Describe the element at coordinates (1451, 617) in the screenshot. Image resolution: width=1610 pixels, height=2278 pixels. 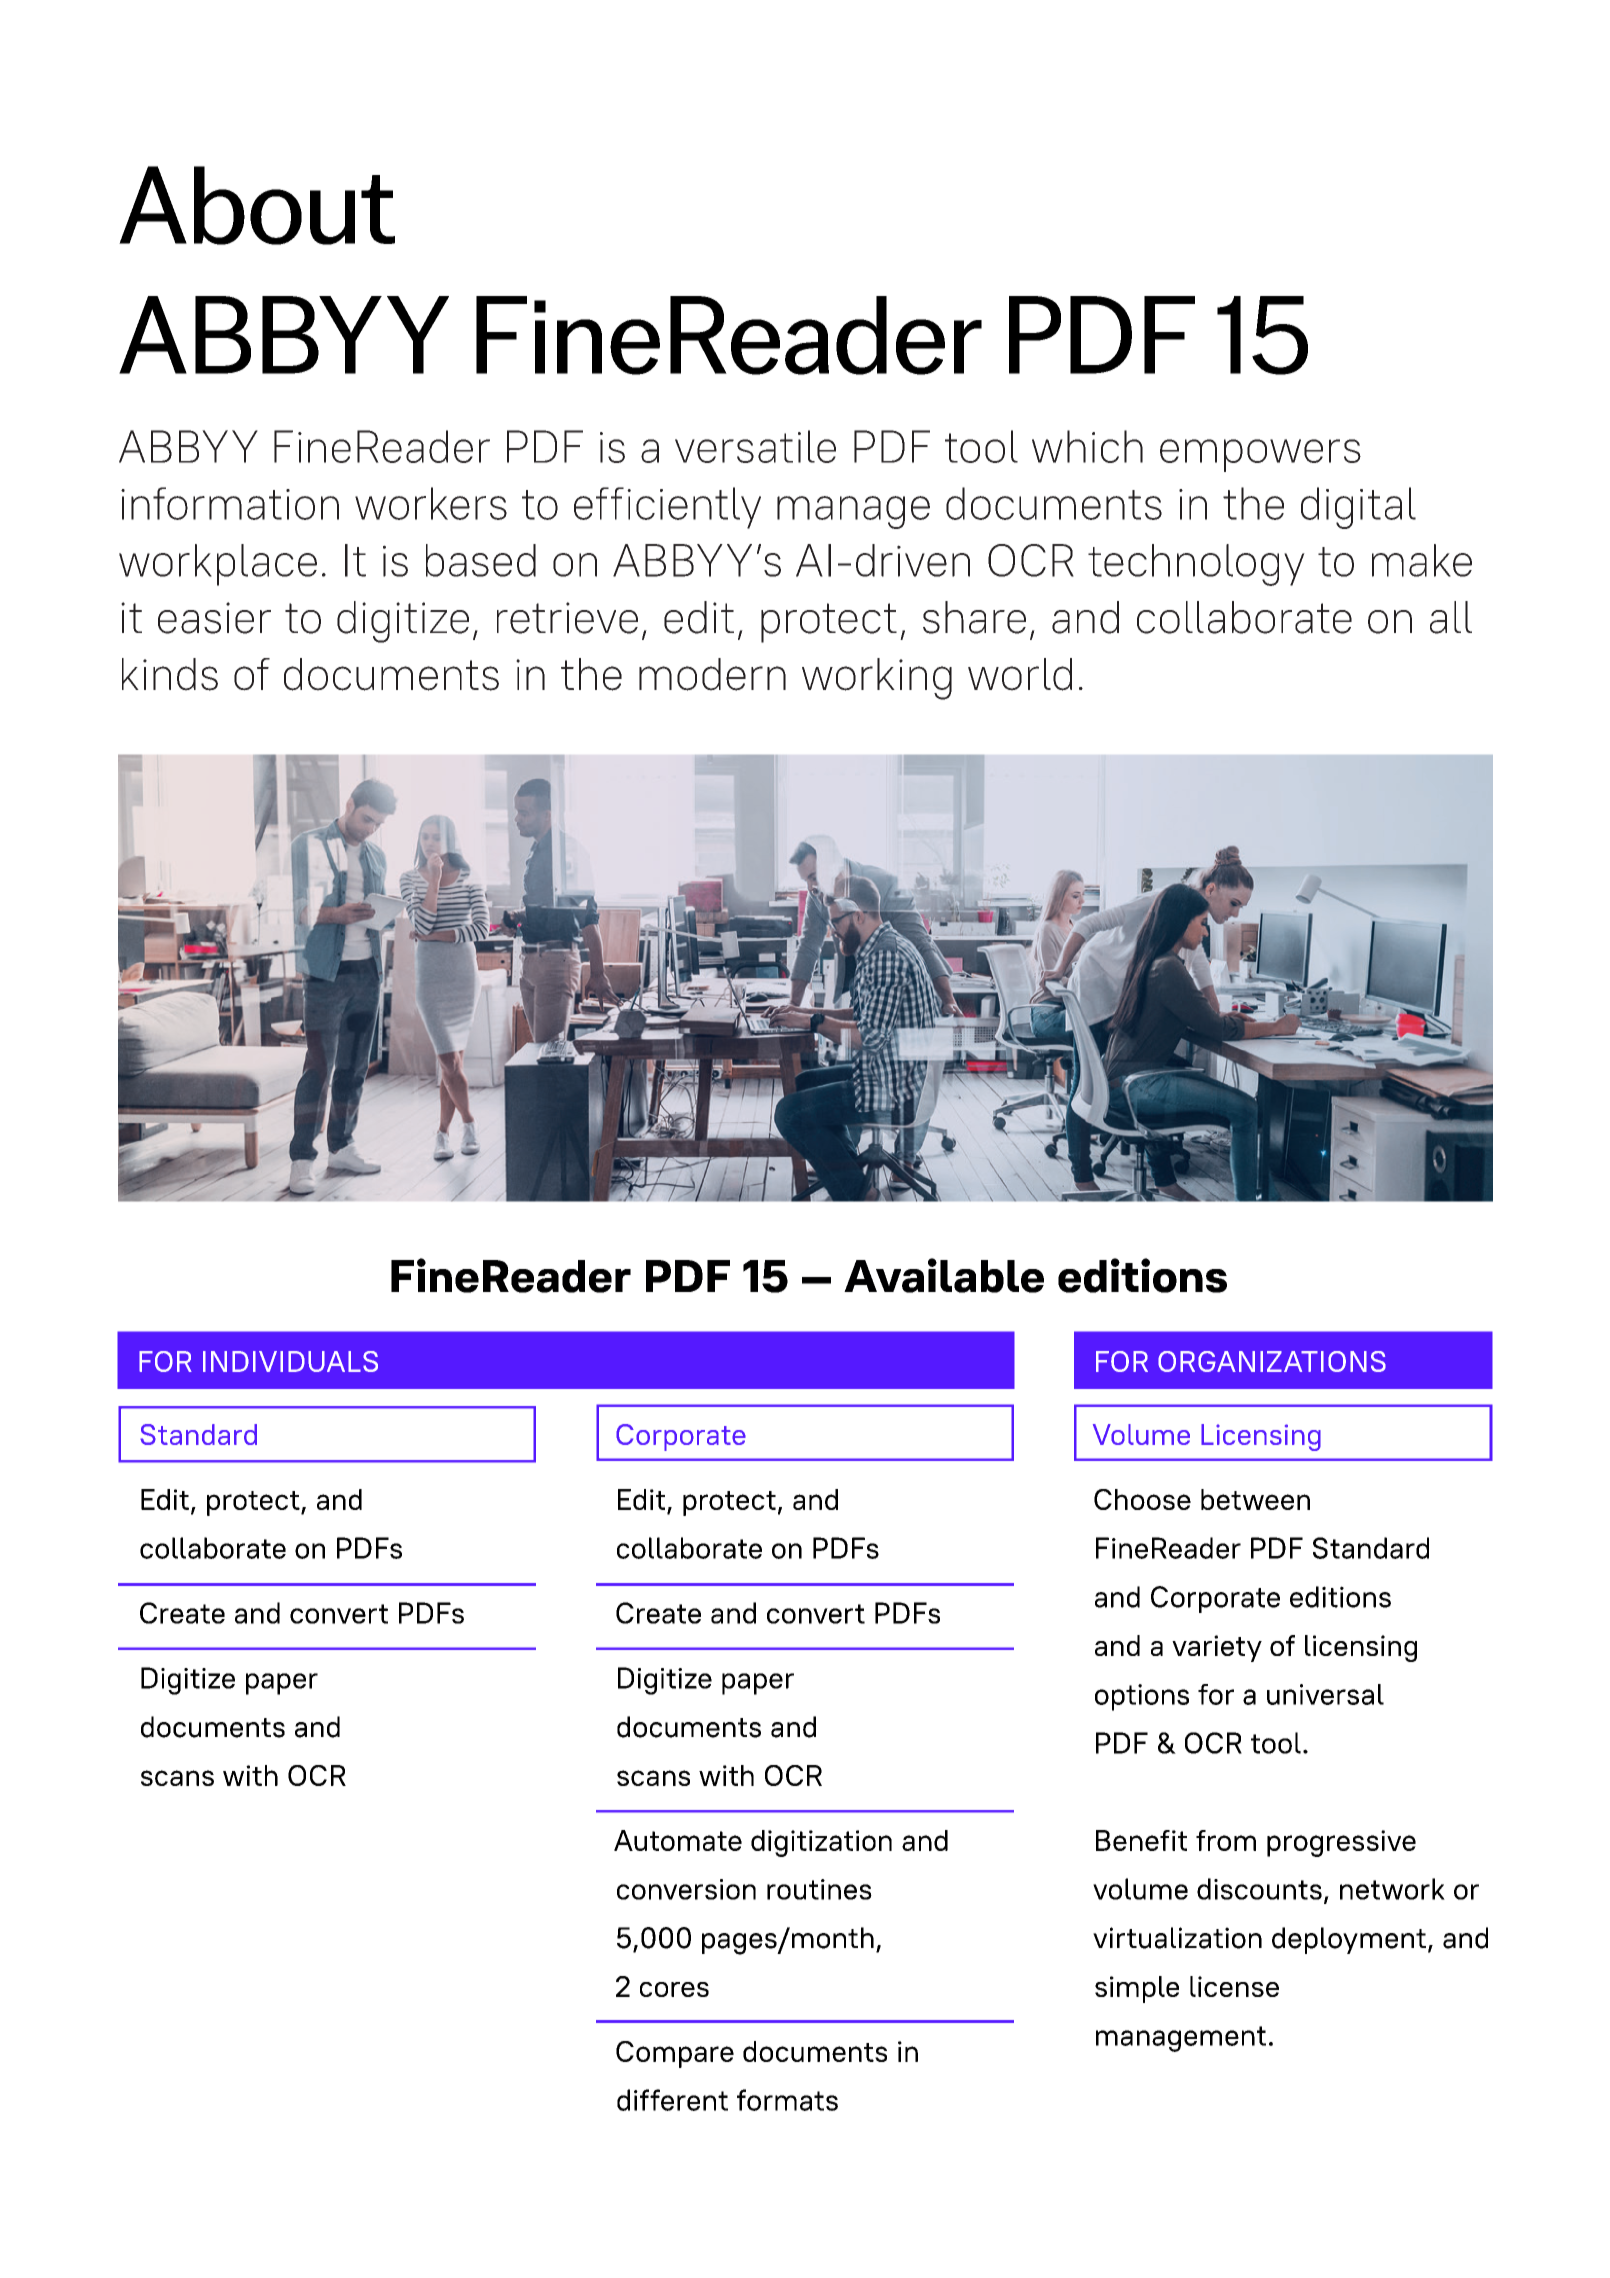
I see `all` at that location.
